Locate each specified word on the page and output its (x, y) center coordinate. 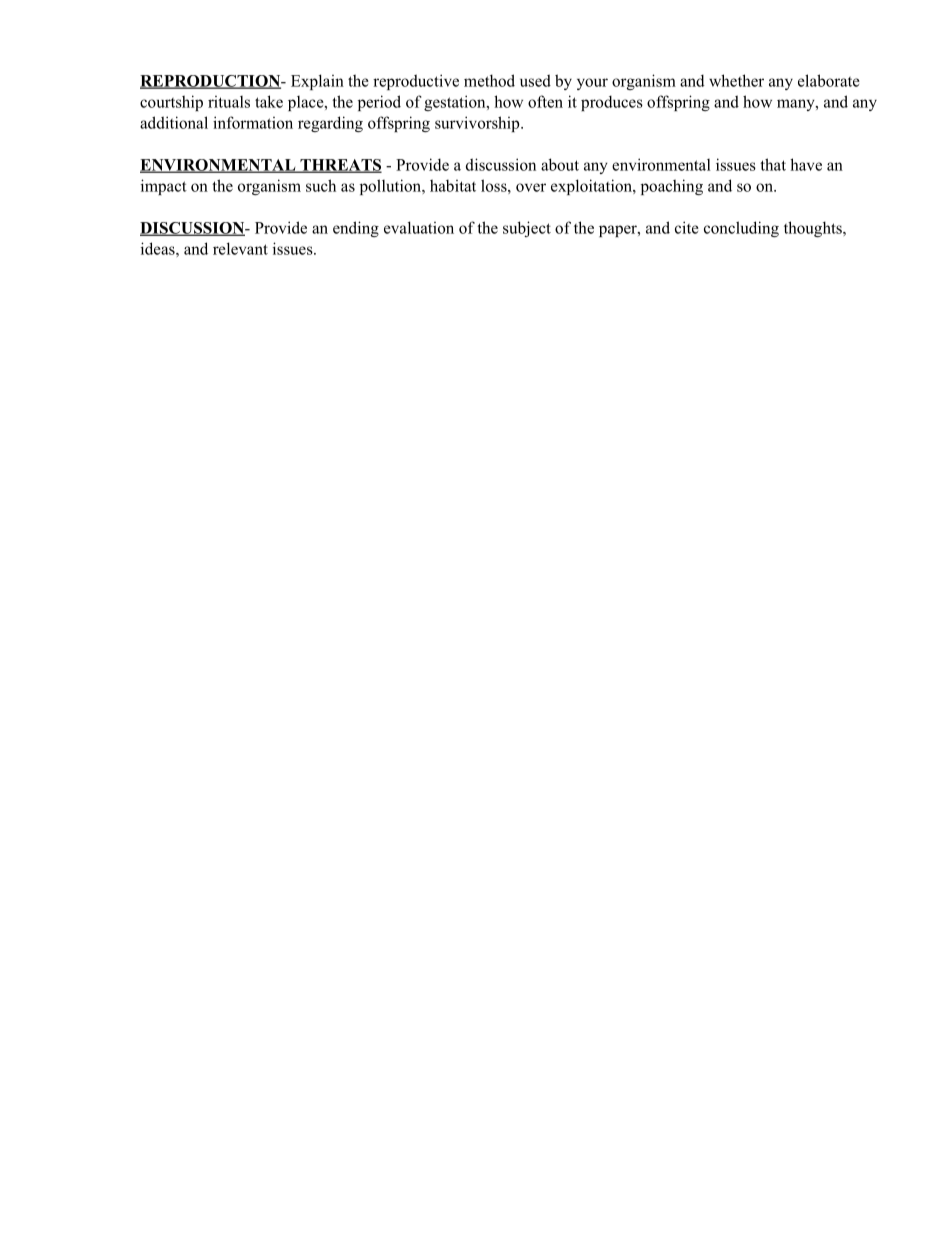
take (269, 101)
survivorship (478, 124)
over (531, 187)
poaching (672, 187)
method (489, 80)
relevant (240, 248)
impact (164, 187)
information (253, 122)
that (773, 164)
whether (736, 80)
